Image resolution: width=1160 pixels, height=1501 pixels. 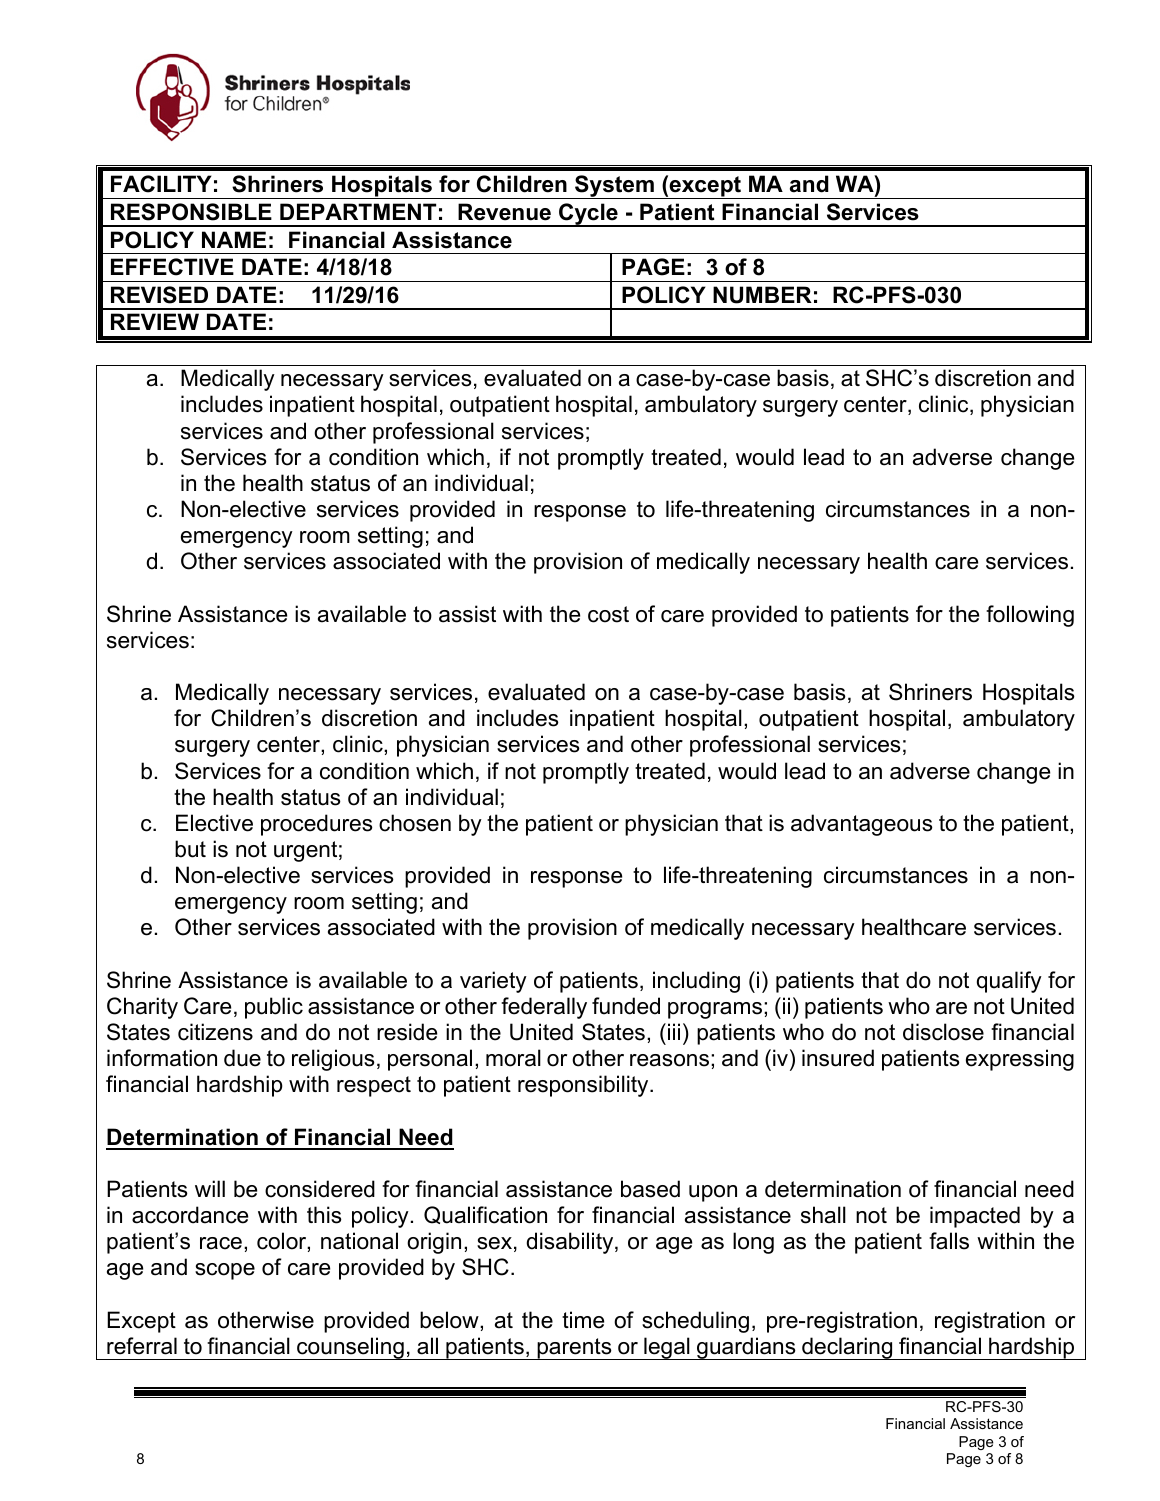 I want to click on REVIEW, so click(x=155, y=321).
